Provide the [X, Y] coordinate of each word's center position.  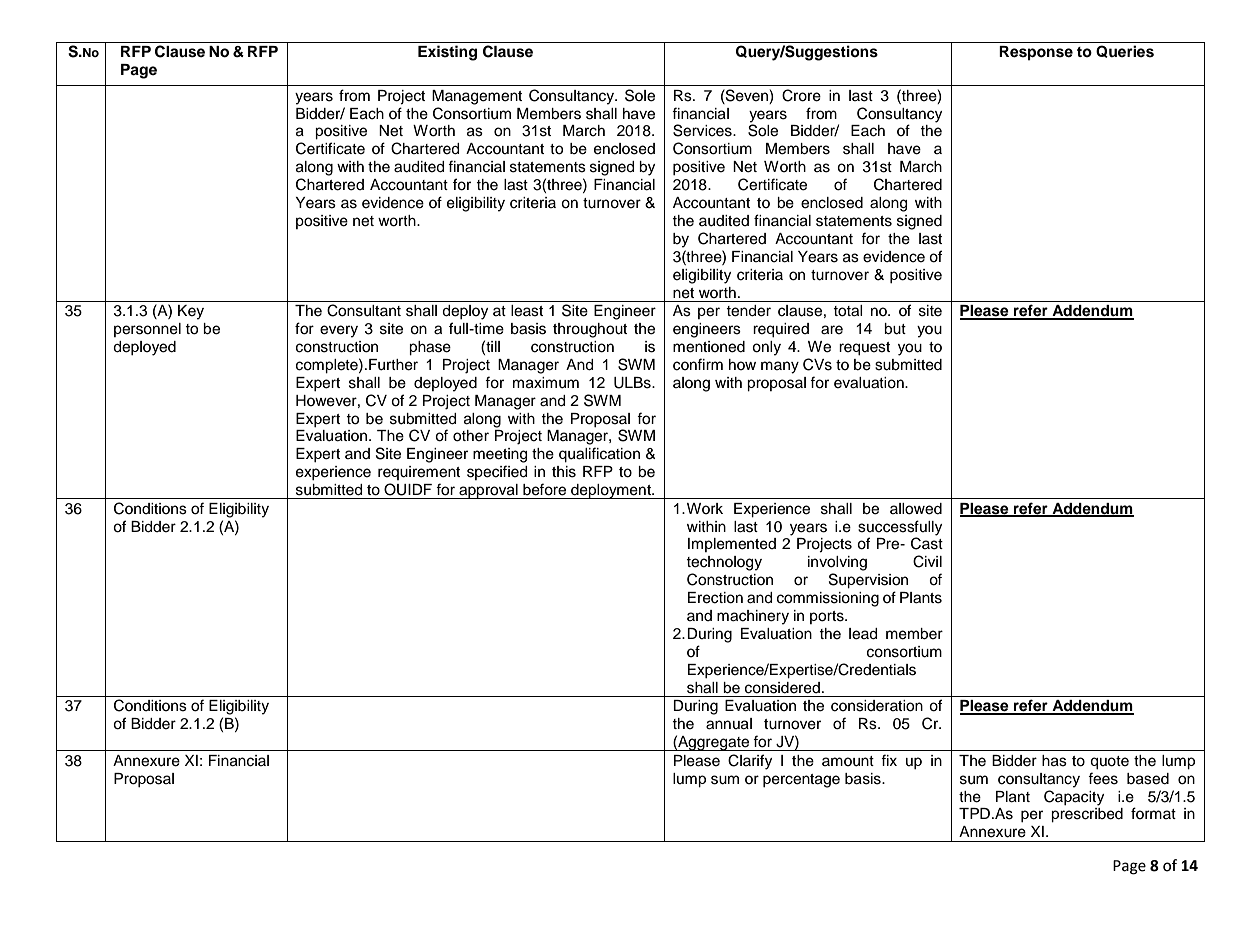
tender [748, 311]
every [339, 331]
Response [1036, 53]
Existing [447, 53]
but [895, 329]
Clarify [750, 762]
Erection [715, 598]
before [544, 489]
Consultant [364, 310]
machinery [753, 617]
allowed [916, 509]
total [848, 311]
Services [703, 130]
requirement [419, 473]
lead [863, 634]
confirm [698, 364]
